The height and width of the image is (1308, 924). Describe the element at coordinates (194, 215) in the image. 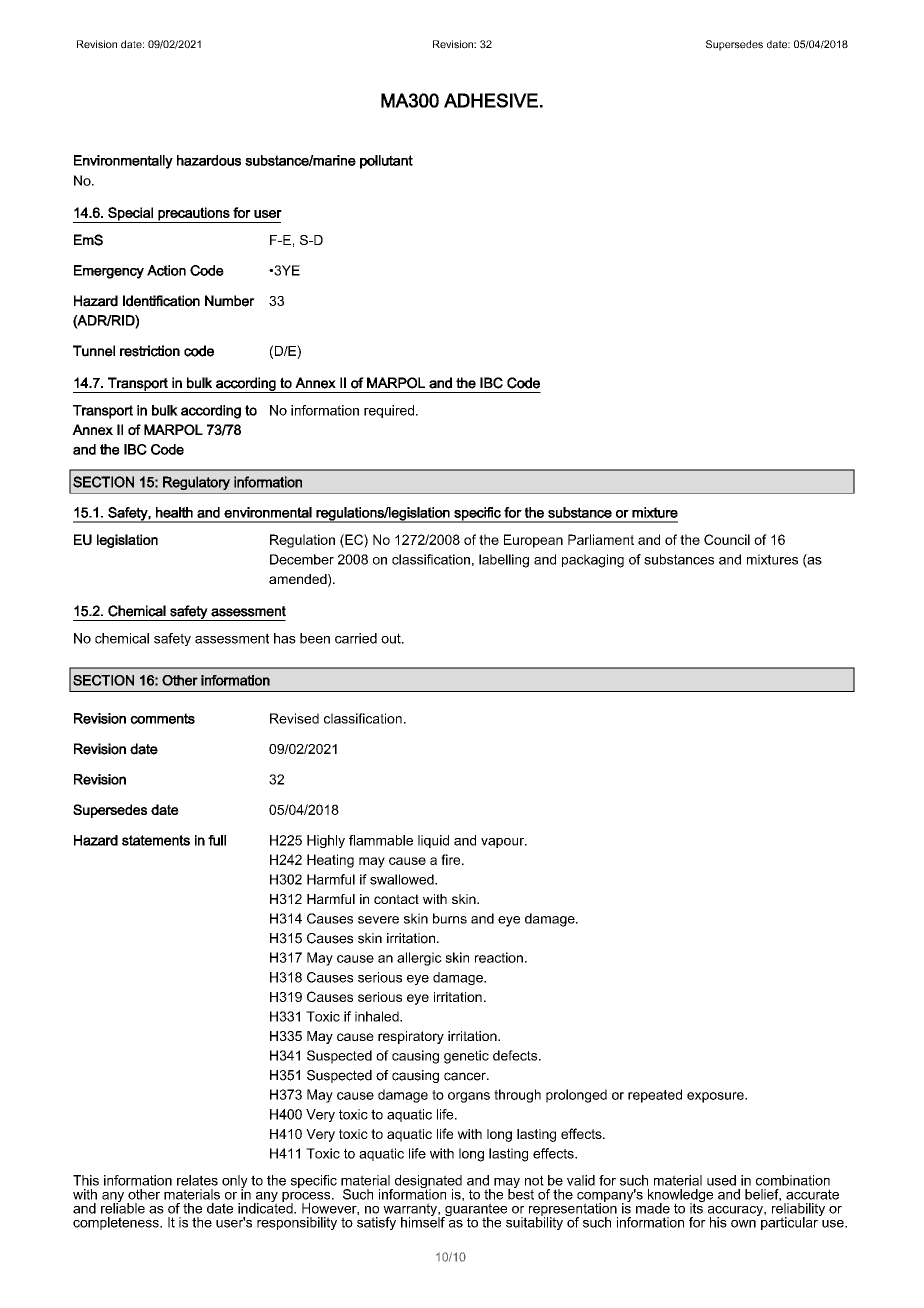

I see `precautions` at that location.
